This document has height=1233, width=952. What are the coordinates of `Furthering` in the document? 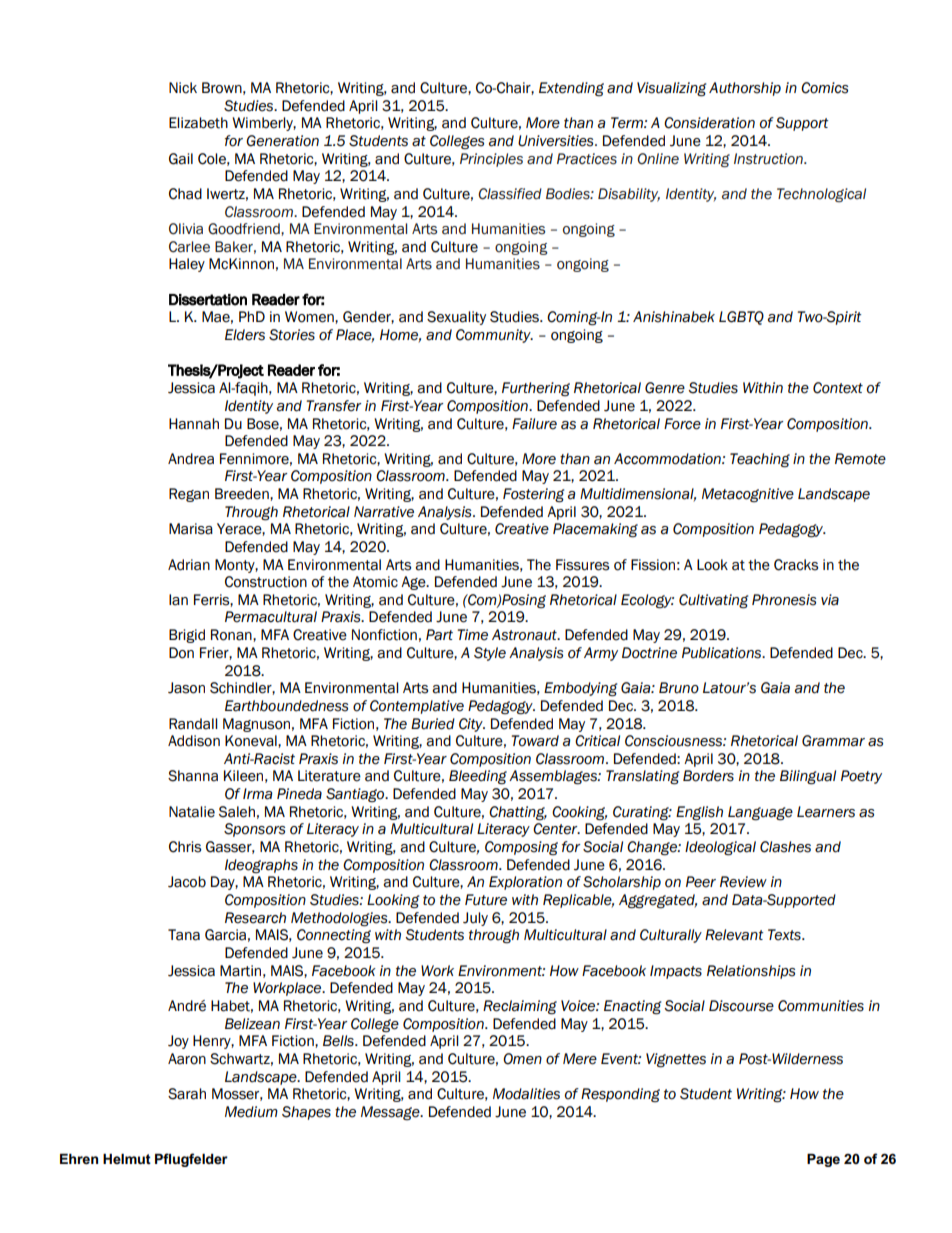 It's located at (536, 389).
